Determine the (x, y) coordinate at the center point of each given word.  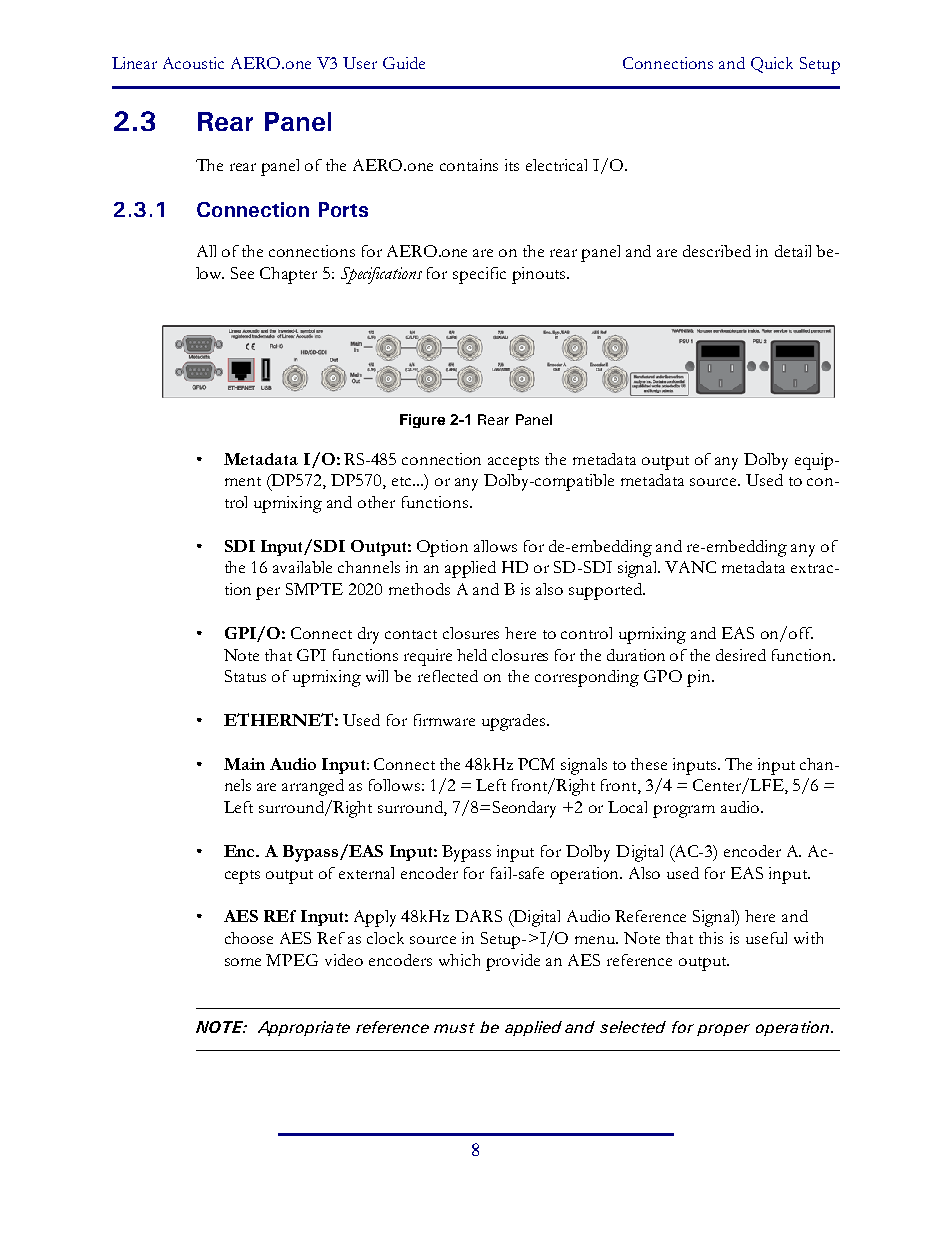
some (243, 962)
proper (723, 1030)
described (717, 251)
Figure (422, 421)
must (454, 1028)
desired (741, 655)
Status (245, 676)
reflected (448, 676)
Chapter (288, 275)
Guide (404, 63)
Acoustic (193, 63)
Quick (772, 65)
